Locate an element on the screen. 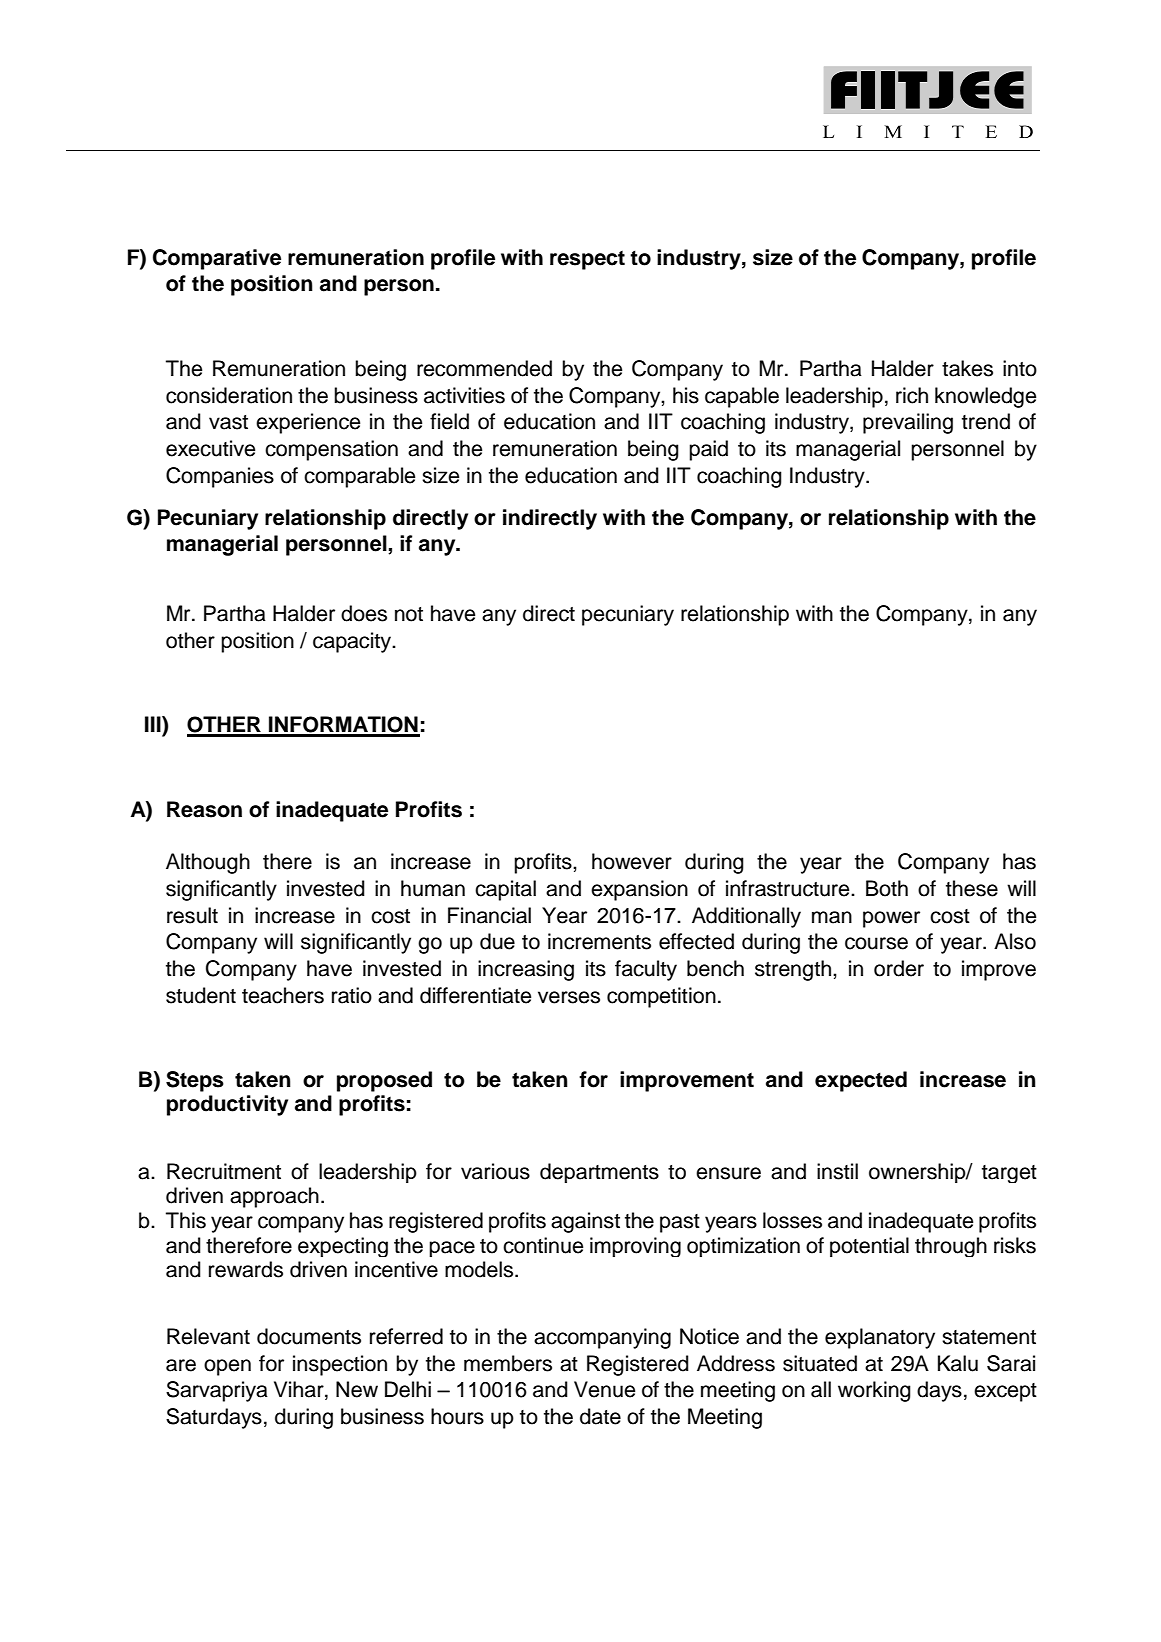 The image size is (1161, 1642). Comparative is located at coordinates (217, 259).
